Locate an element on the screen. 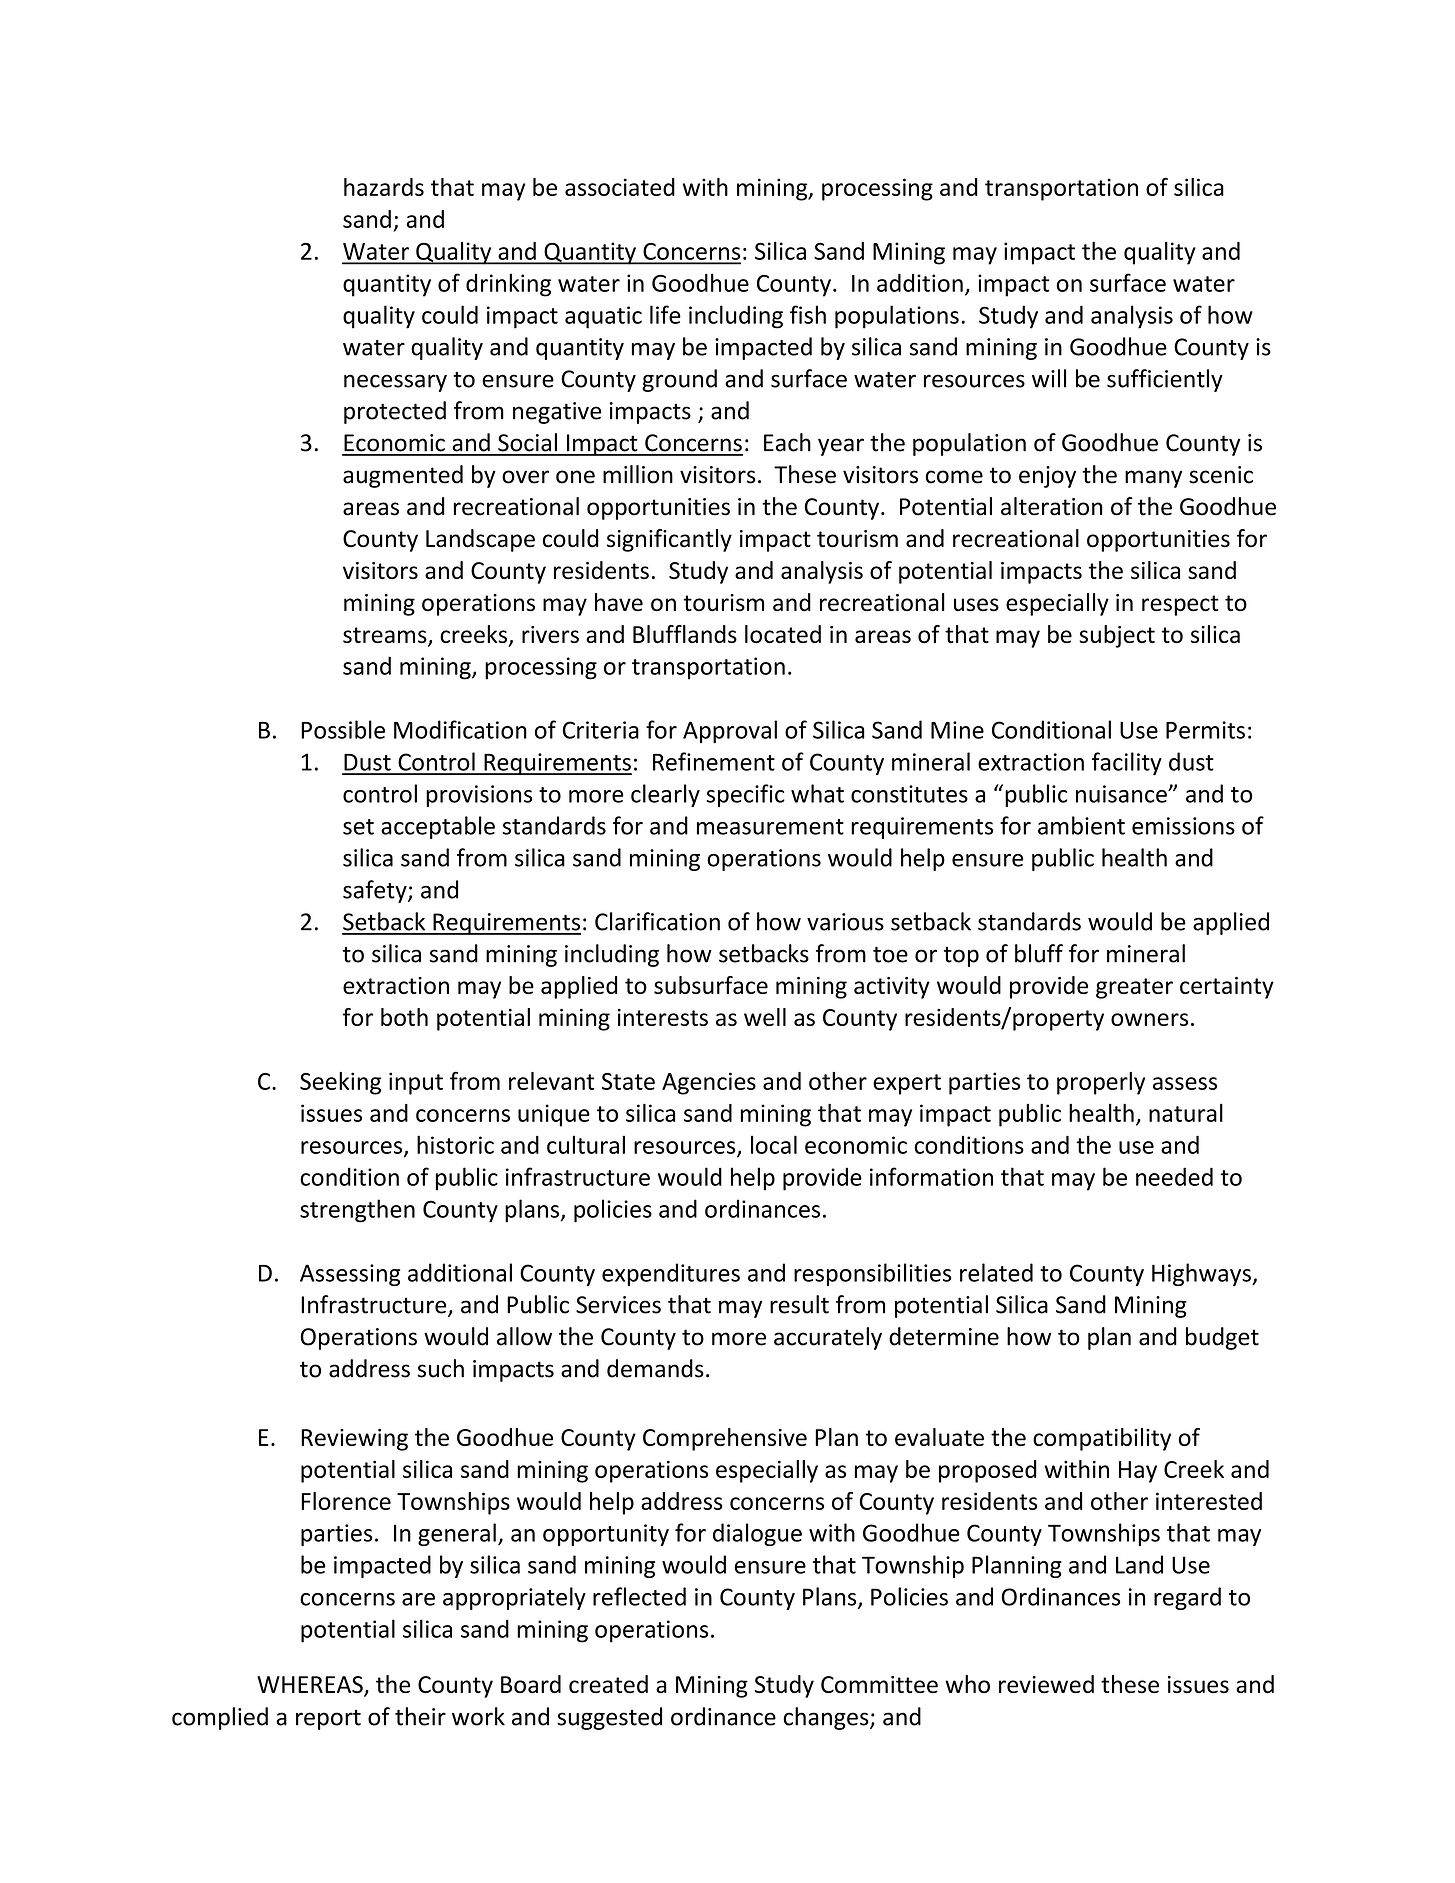 The width and height of the screenshot is (1455, 1883). reviewed is located at coordinates (1046, 1684).
